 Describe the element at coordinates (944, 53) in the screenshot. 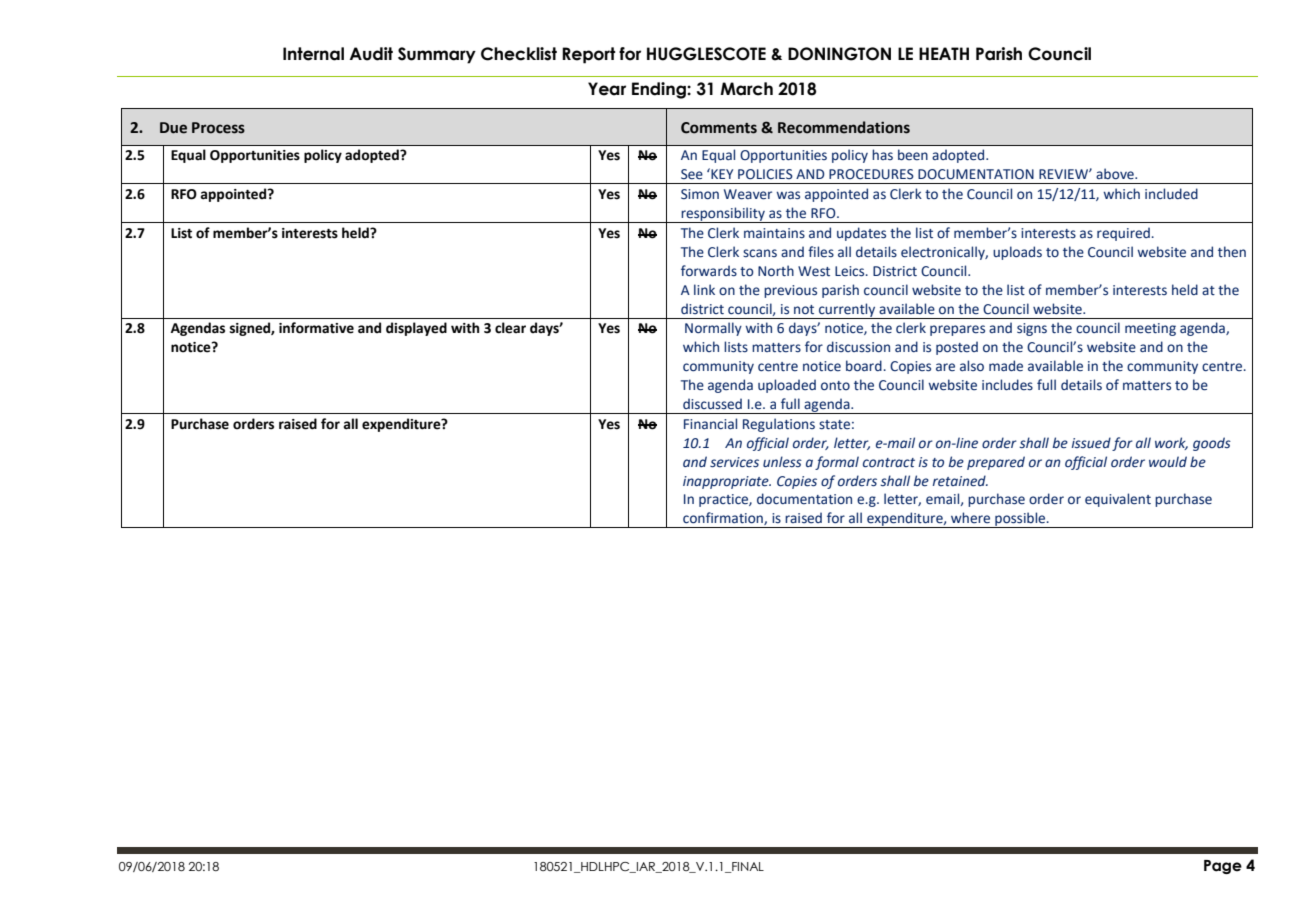

I see `HEATH` at that location.
